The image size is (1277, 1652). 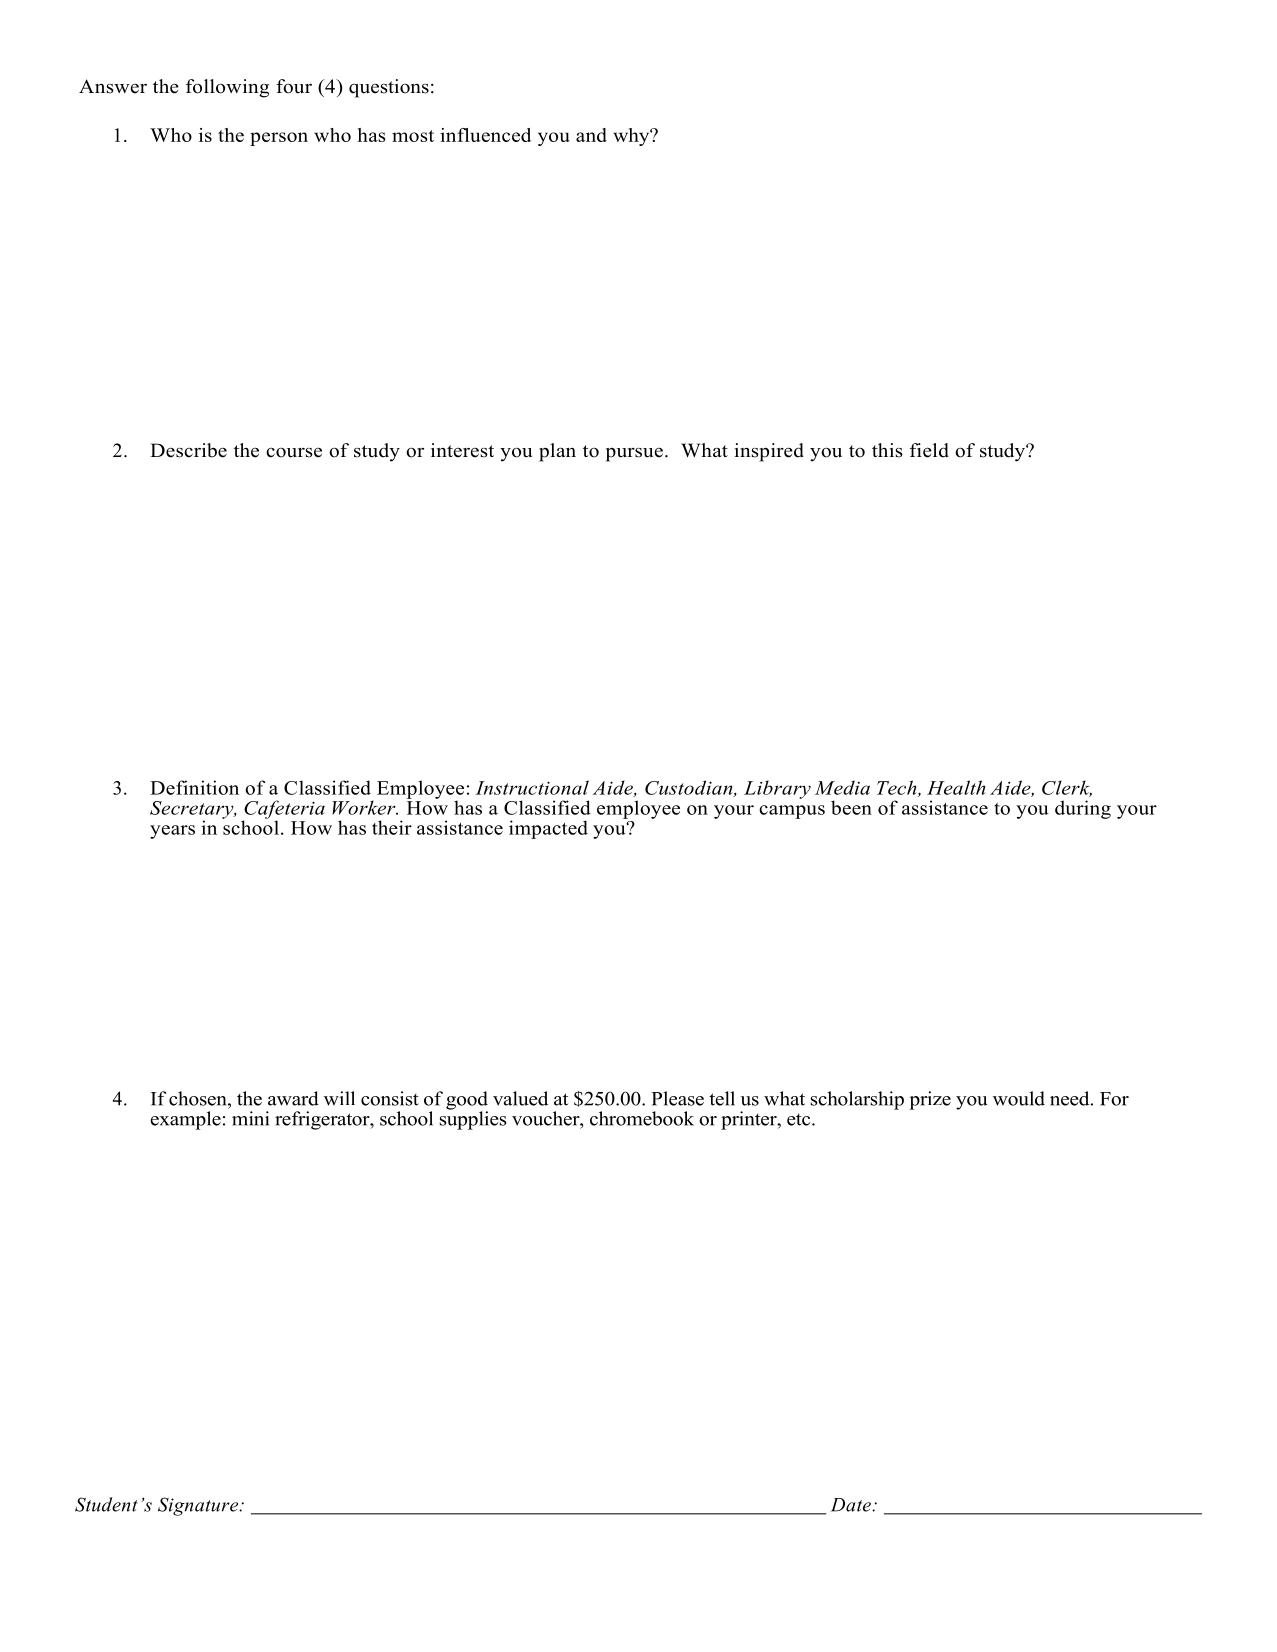 What do you see at coordinates (929, 450) in the document?
I see `field` at bounding box center [929, 450].
